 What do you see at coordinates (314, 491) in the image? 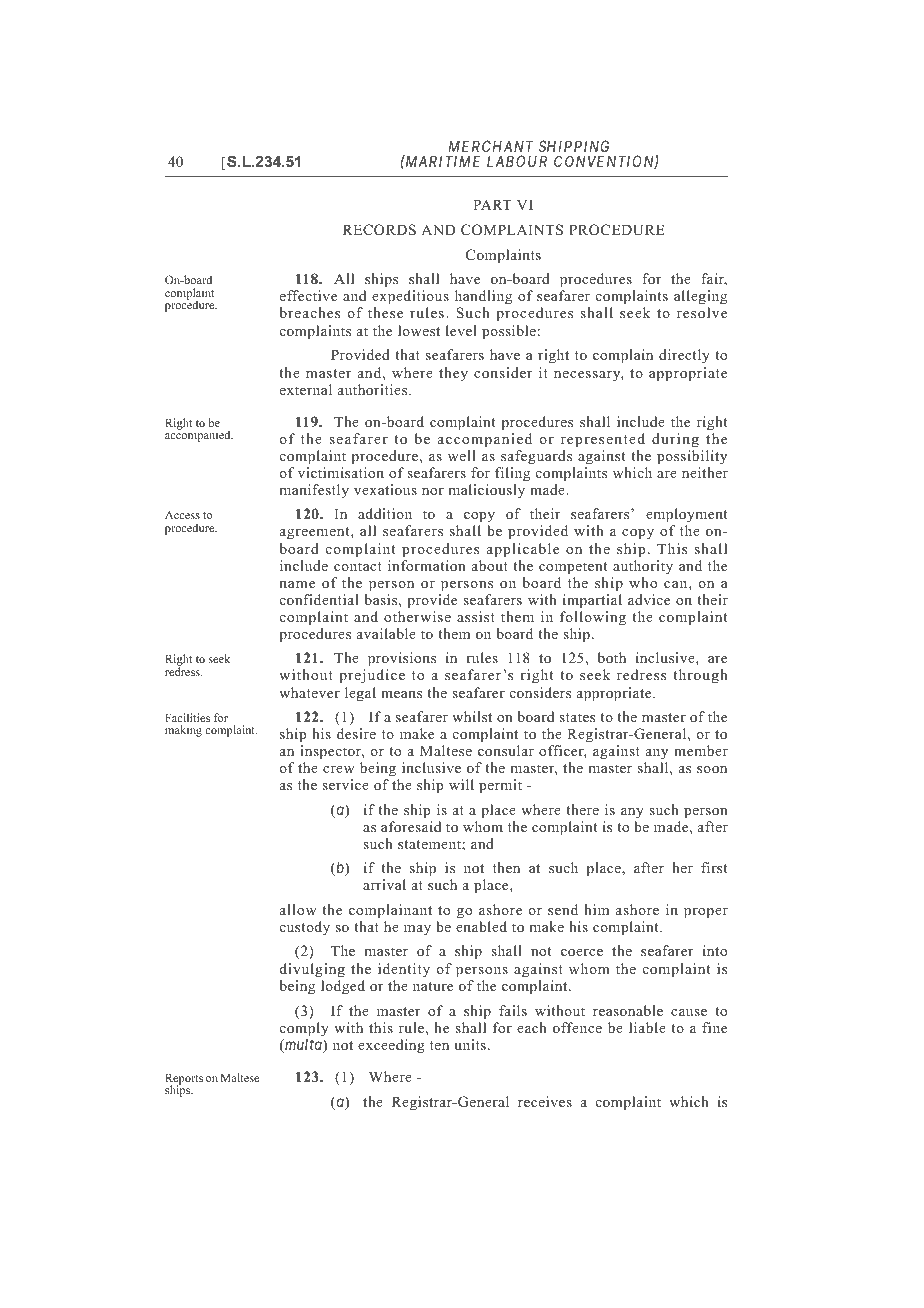
I see `manifestly` at bounding box center [314, 491].
